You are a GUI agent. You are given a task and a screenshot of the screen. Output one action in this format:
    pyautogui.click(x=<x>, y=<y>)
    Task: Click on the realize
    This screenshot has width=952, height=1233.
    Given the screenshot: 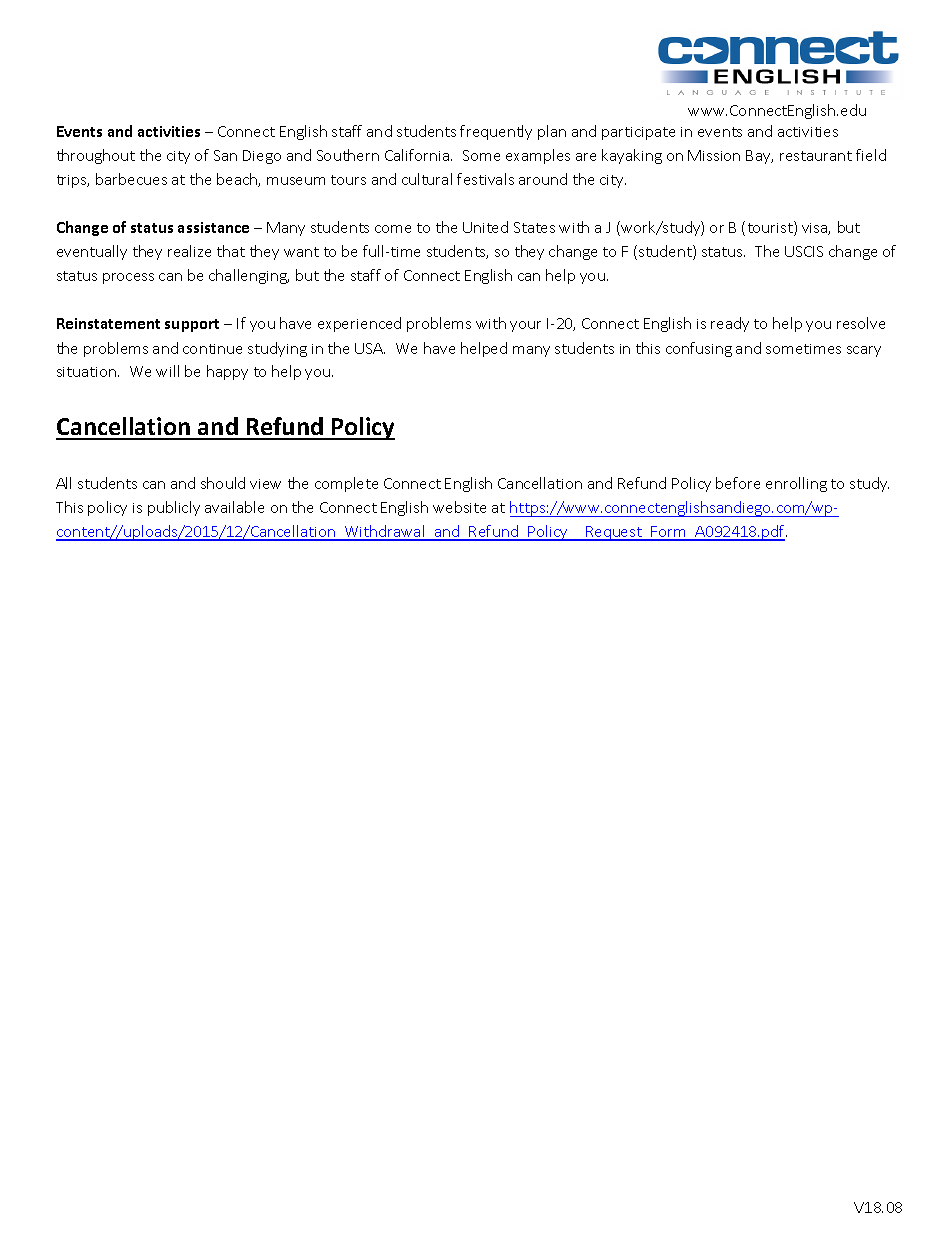 What is the action you would take?
    pyautogui.click(x=189, y=251)
